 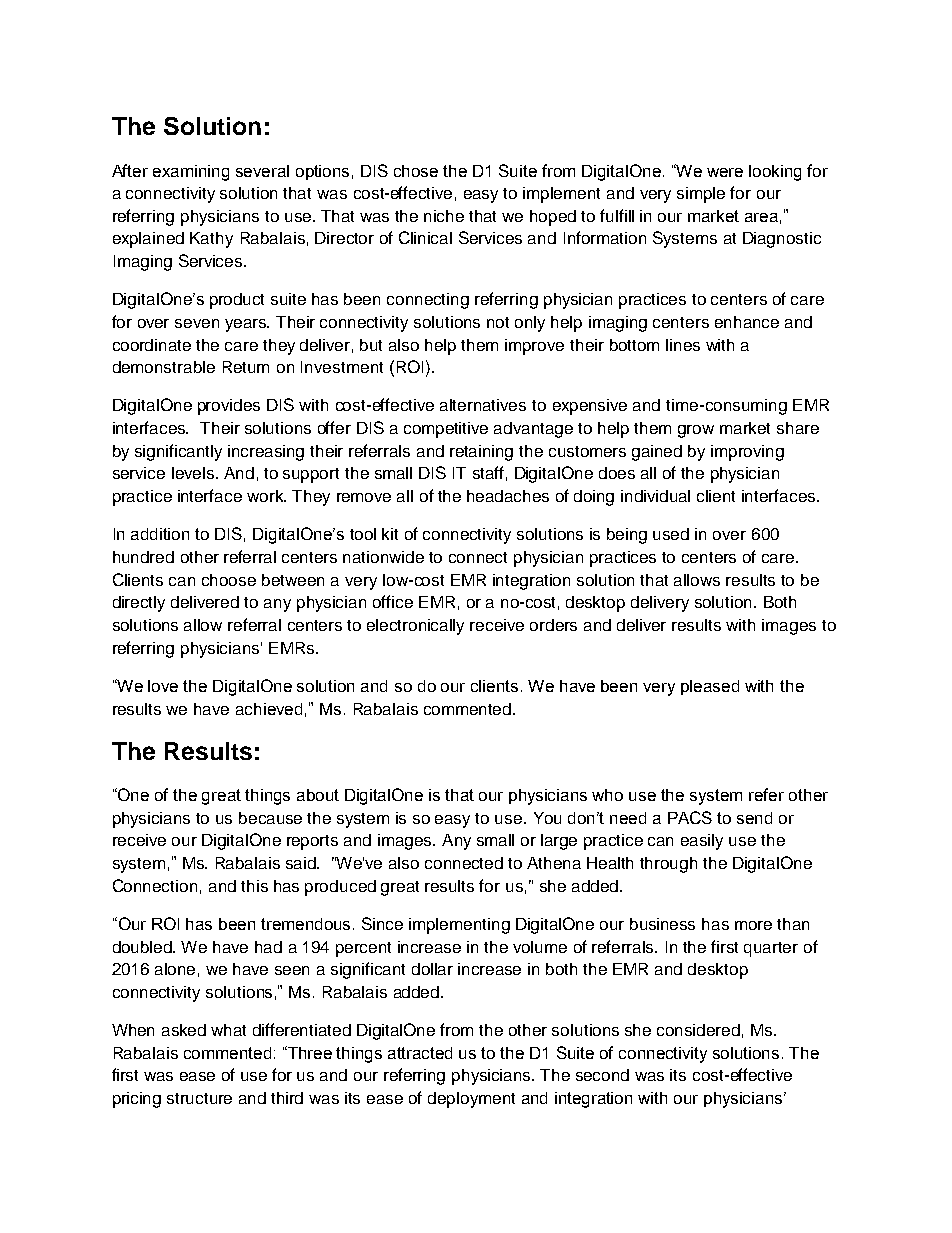 I want to click on considered, so click(x=698, y=1030).
